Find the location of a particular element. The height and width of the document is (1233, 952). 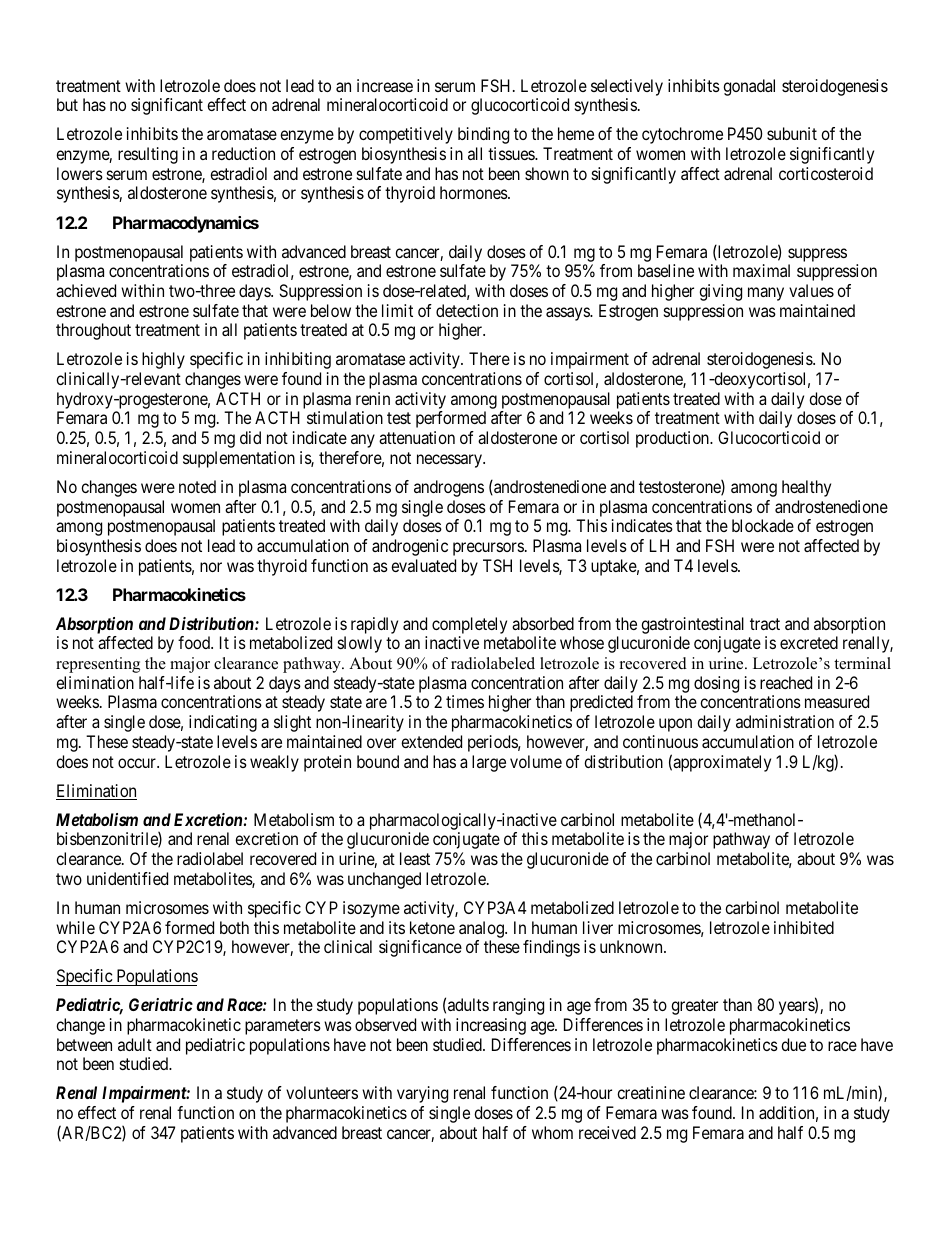

binding is located at coordinates (483, 135).
